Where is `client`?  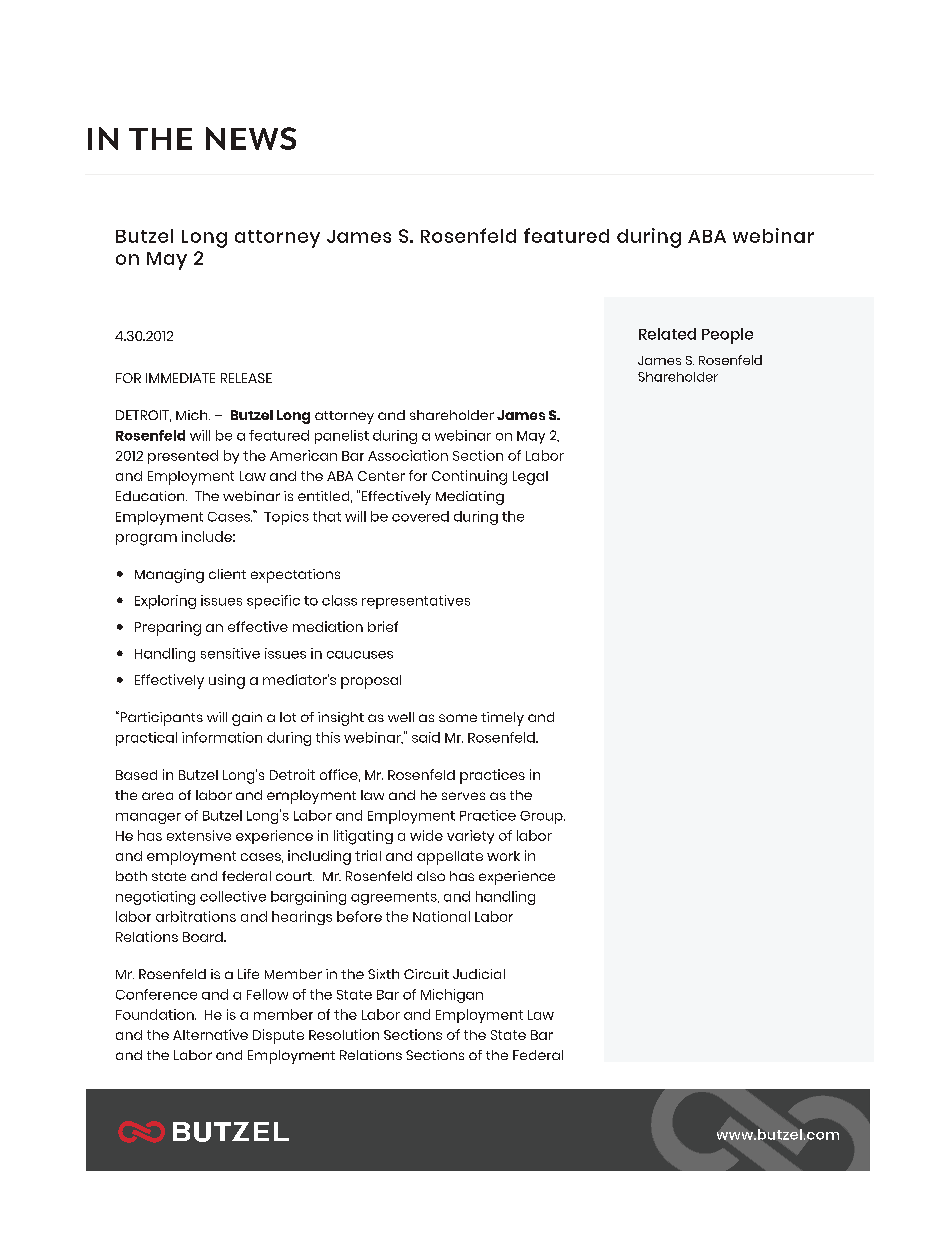 client is located at coordinates (227, 574).
